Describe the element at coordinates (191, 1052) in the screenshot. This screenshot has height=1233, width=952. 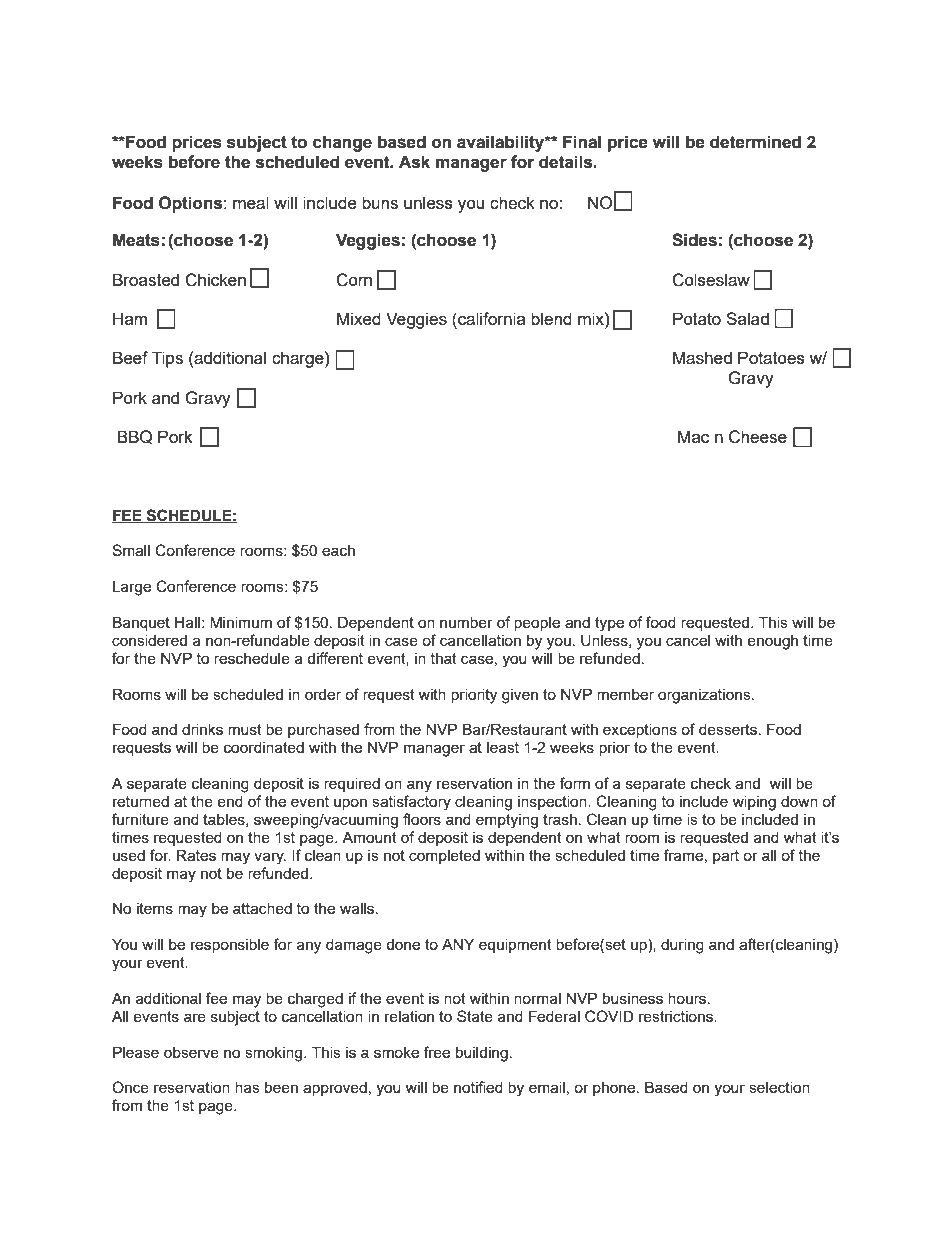
I see `observe` at that location.
